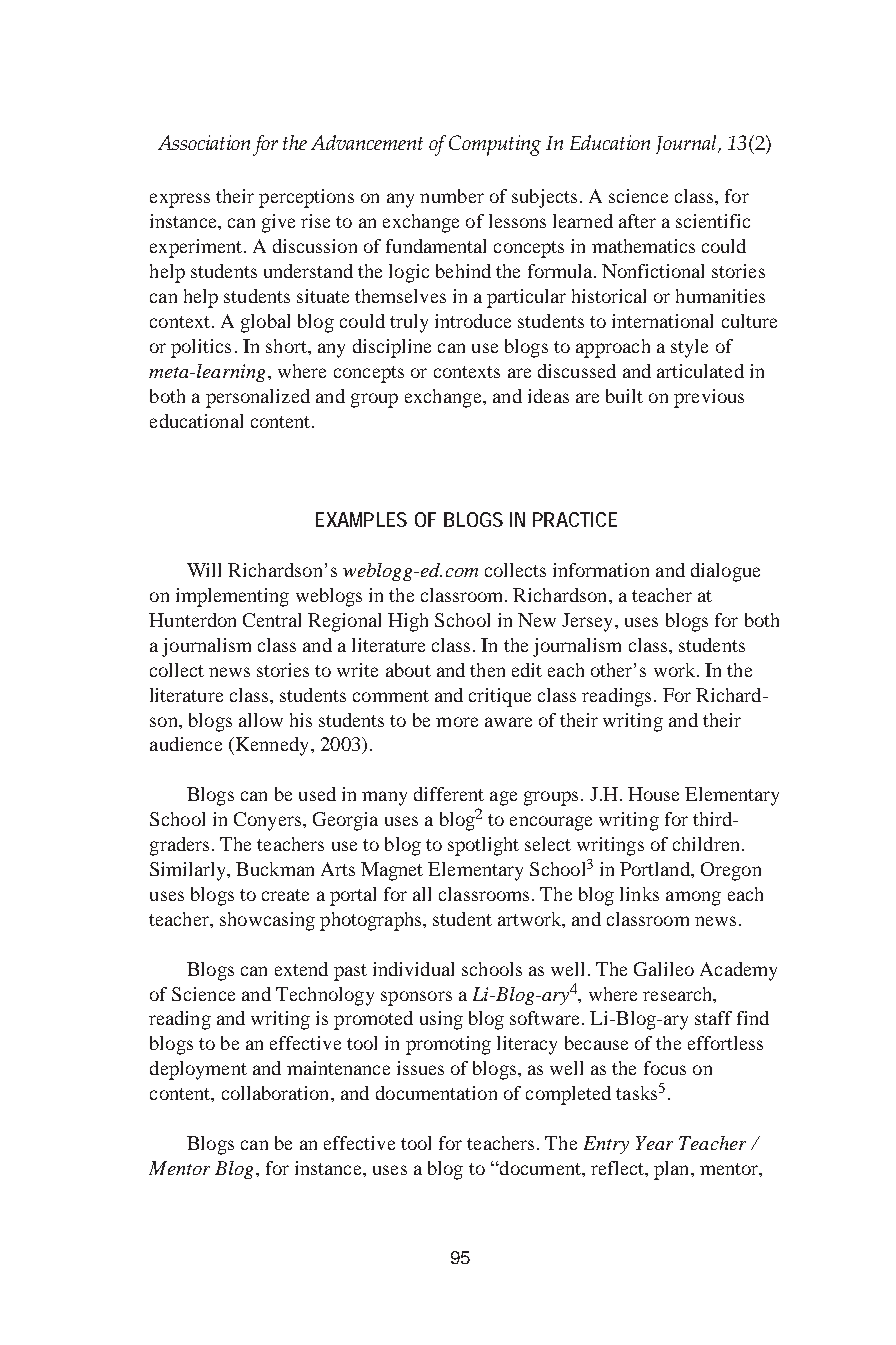 The width and height of the screenshot is (896, 1345). What do you see at coordinates (713, 221) in the screenshot?
I see `scientific` at bounding box center [713, 221].
